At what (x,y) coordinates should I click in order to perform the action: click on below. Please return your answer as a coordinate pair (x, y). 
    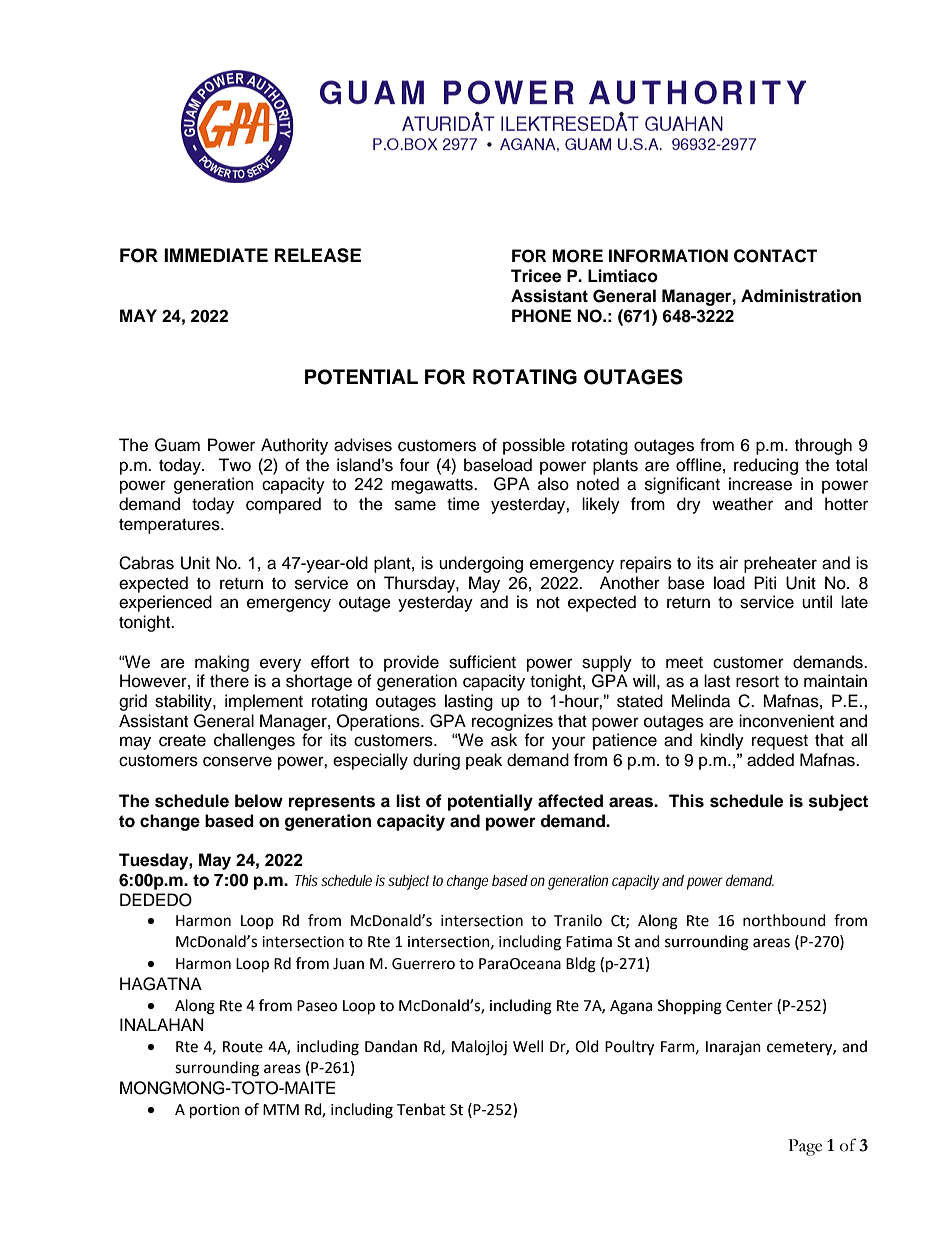
    Looking at the image, I should click on (259, 801).
